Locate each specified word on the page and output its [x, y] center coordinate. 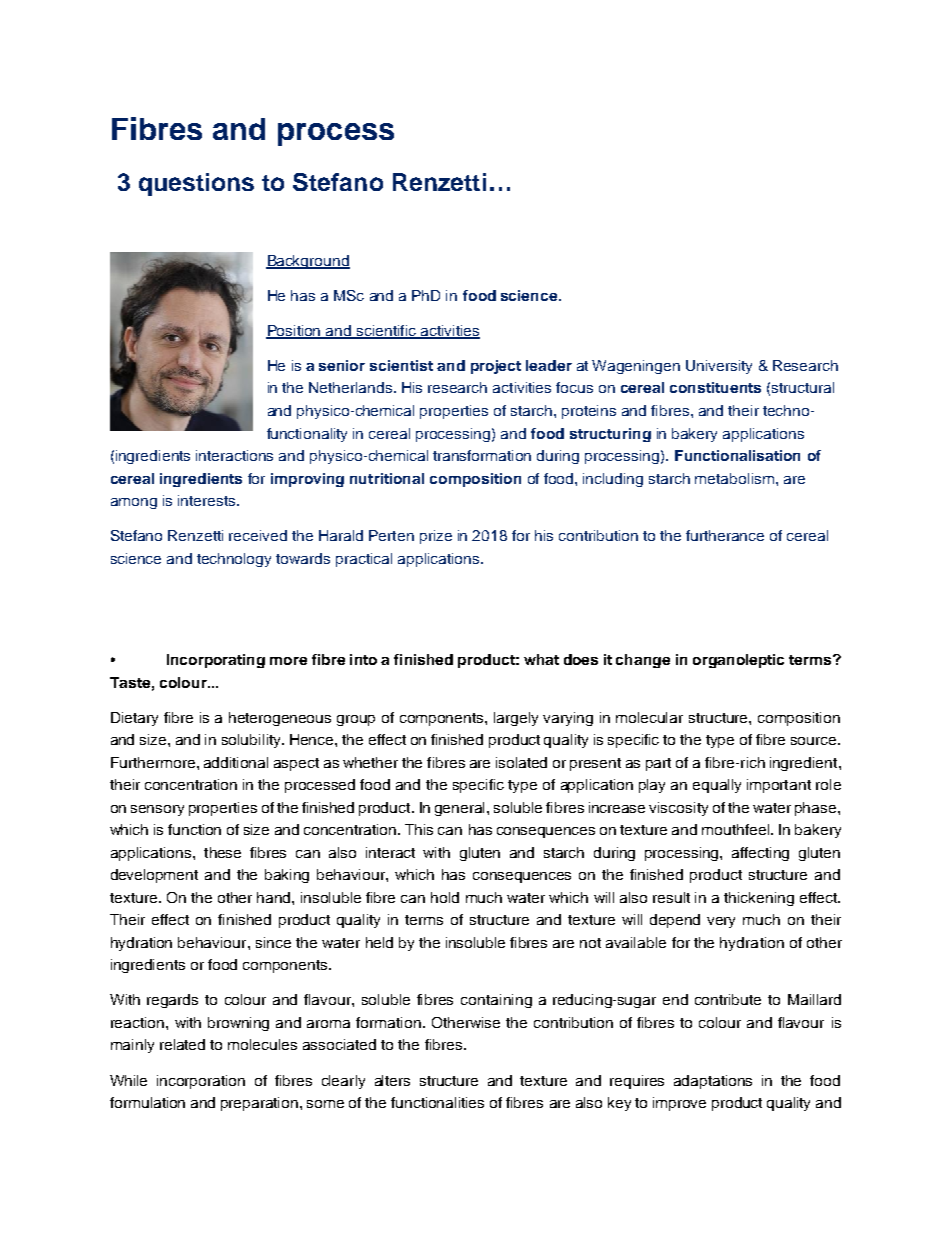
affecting [760, 854]
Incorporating [216, 661]
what [541, 659]
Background [308, 262]
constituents [715, 387]
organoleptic [738, 661]
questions [196, 184]
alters [392, 1080]
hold [445, 897]
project [496, 367]
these [222, 852]
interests [208, 500]
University [719, 367]
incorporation [201, 1082]
